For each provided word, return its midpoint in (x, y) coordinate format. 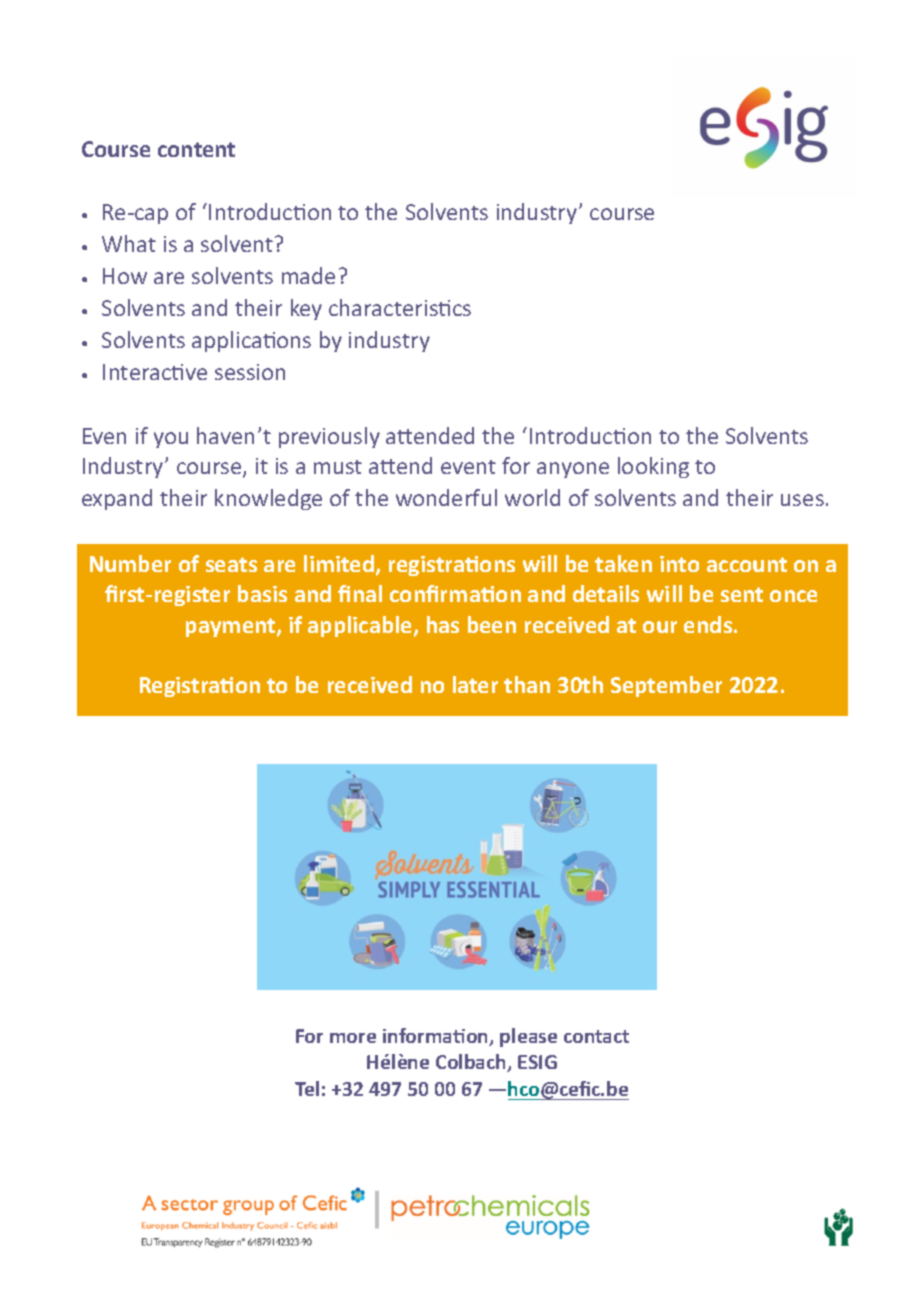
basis (262, 593)
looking (653, 467)
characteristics (400, 307)
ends (709, 624)
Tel (307, 1088)
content (196, 149)
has (443, 624)
